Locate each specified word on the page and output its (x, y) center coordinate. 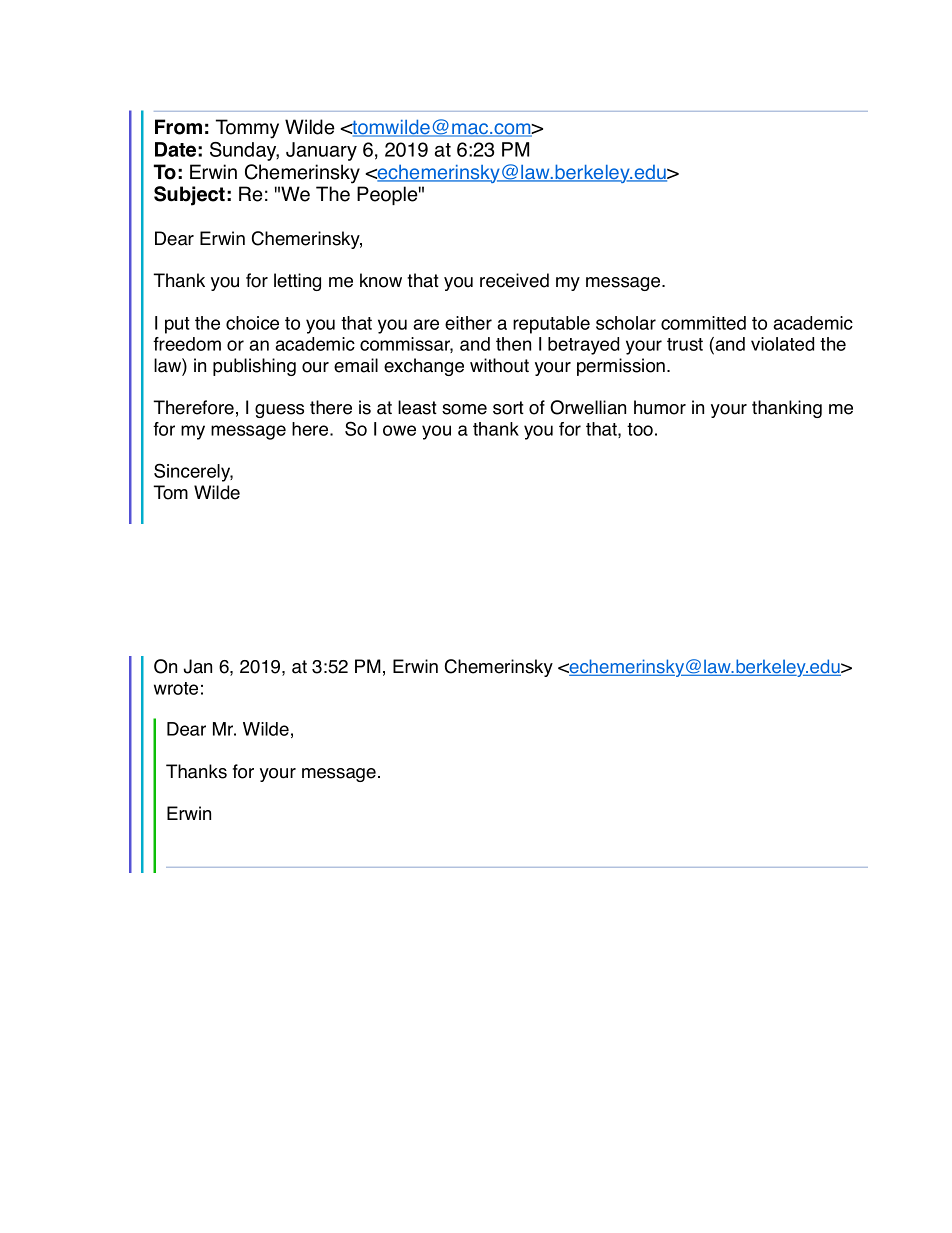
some (464, 409)
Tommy (247, 129)
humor (660, 407)
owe (399, 430)
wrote (176, 688)
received (514, 280)
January (321, 151)
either (468, 323)
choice (252, 323)
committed (703, 323)
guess (279, 411)
